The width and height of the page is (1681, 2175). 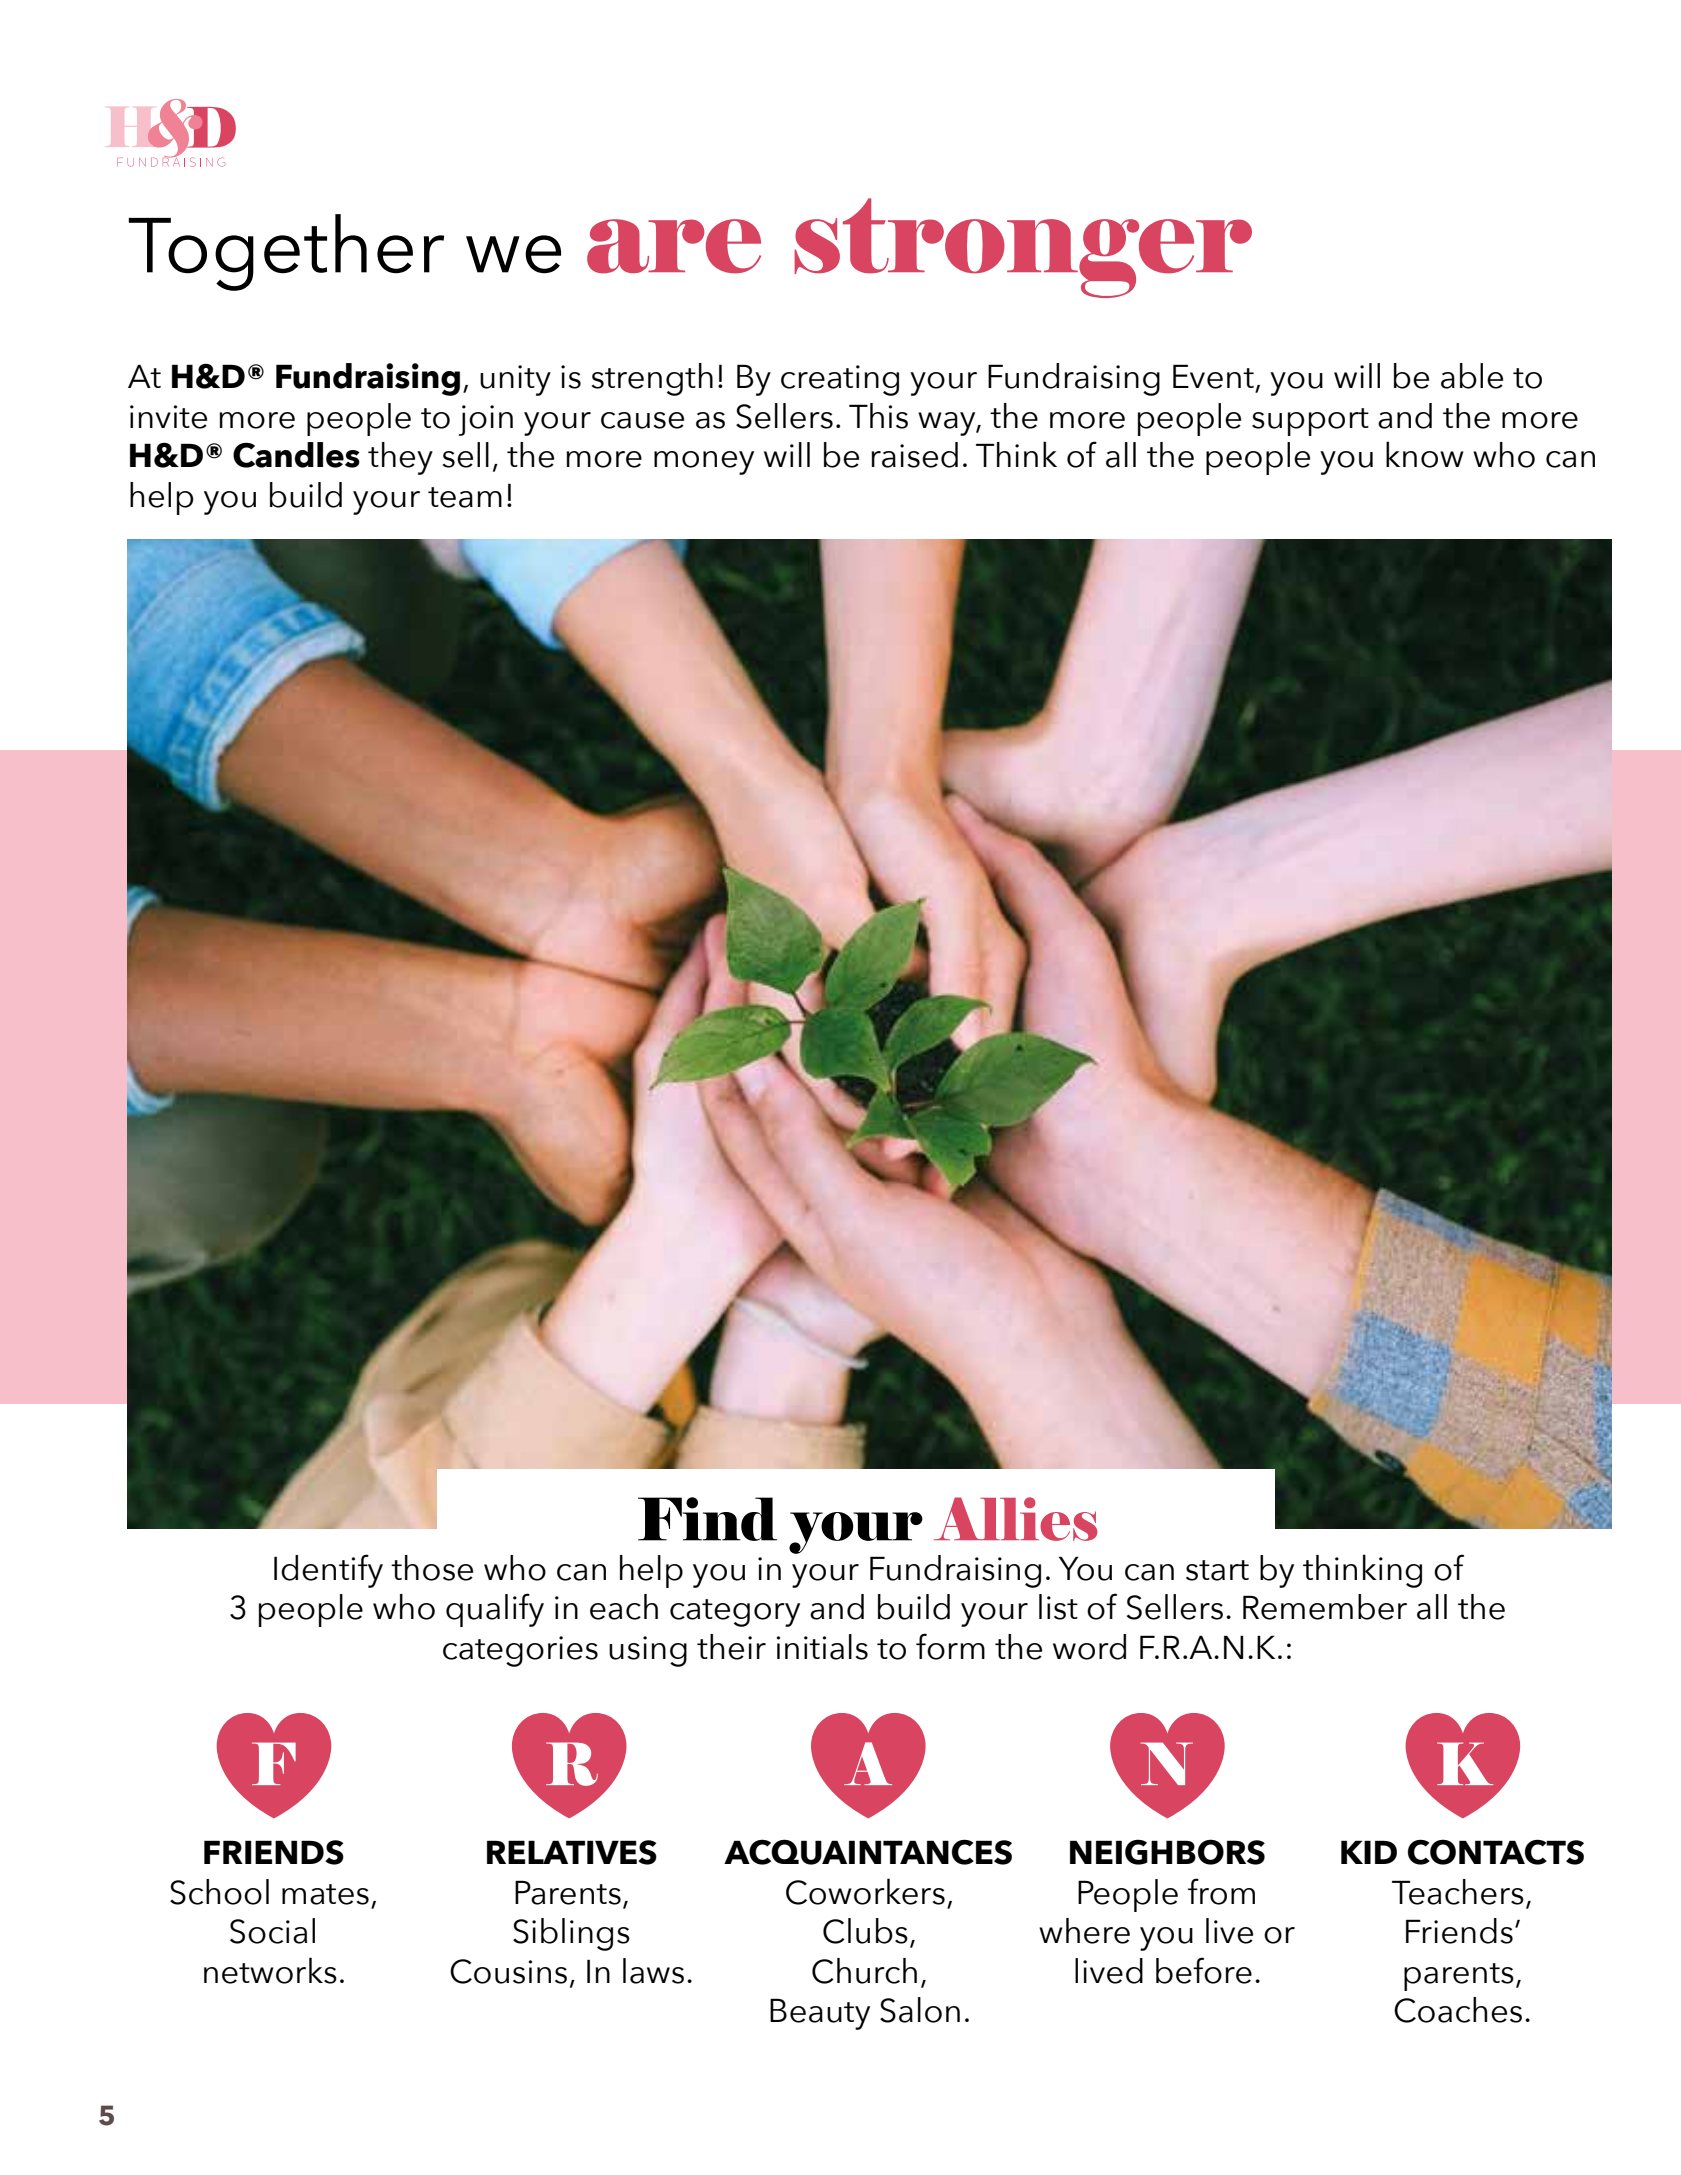 I want to click on Church, so click(x=864, y=1971).
